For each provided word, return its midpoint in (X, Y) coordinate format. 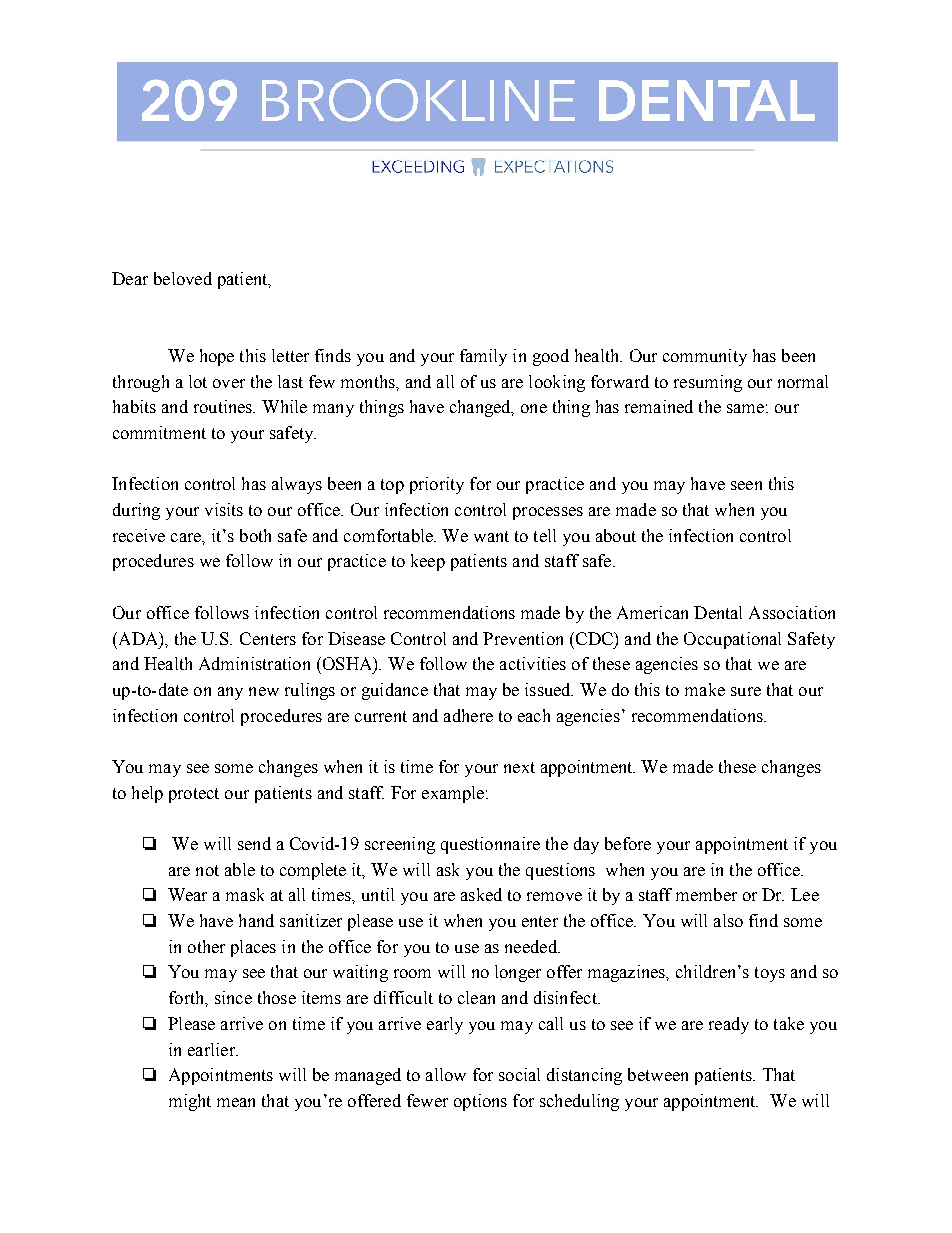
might (190, 1102)
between (658, 1074)
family (483, 357)
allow (446, 1074)
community (705, 357)
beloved (183, 278)
